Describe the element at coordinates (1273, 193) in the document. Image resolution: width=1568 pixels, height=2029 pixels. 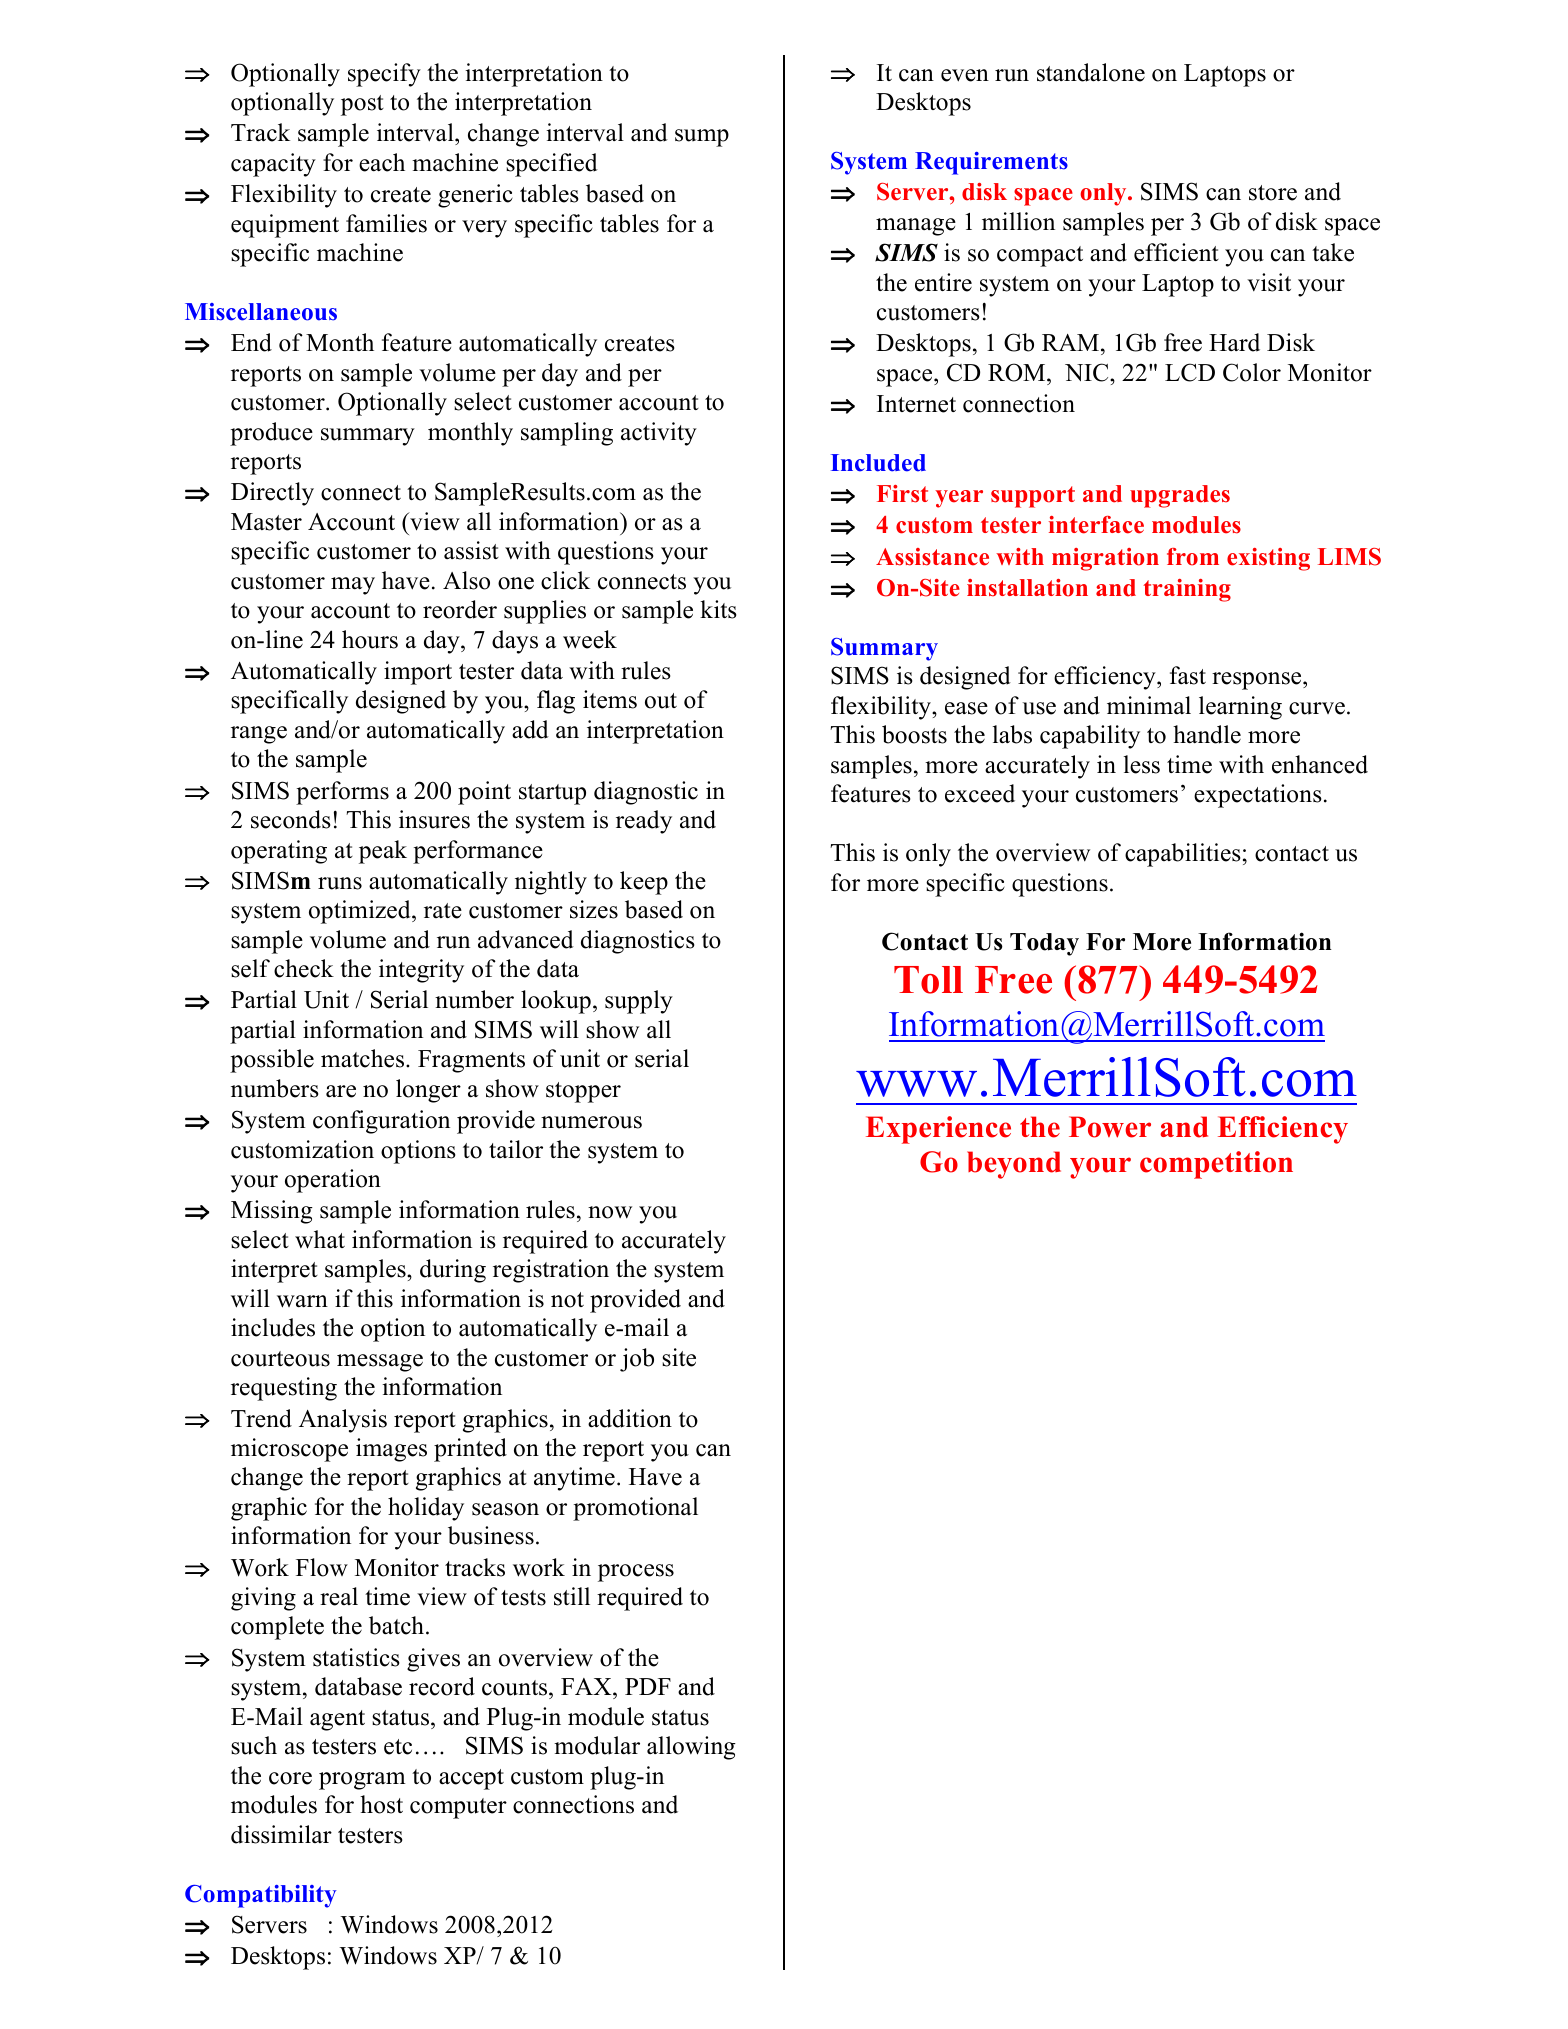
I see `store` at that location.
